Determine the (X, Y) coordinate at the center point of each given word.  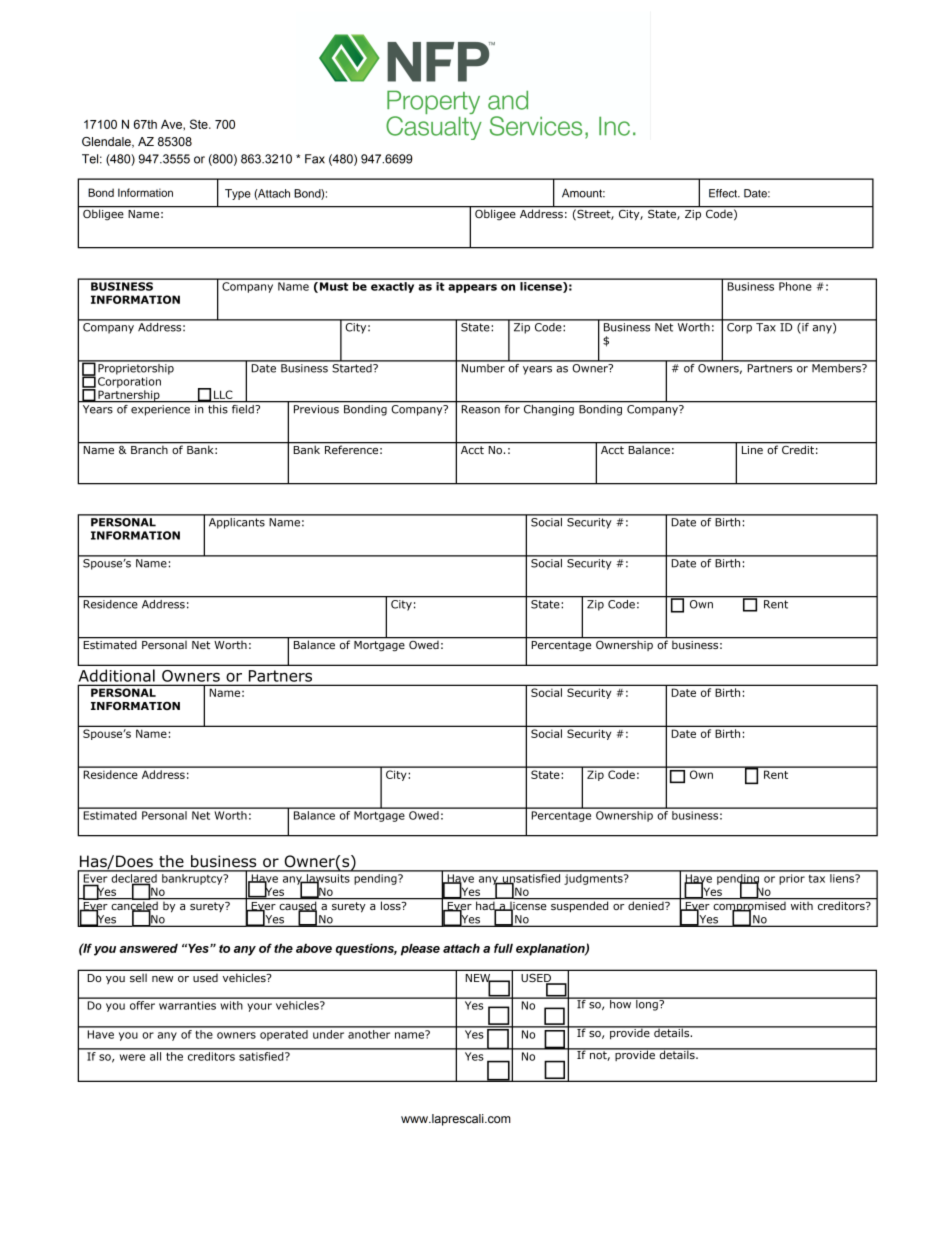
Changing (548, 409)
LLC (223, 394)
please (420, 950)
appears (472, 288)
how (621, 1003)
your (259, 1007)
